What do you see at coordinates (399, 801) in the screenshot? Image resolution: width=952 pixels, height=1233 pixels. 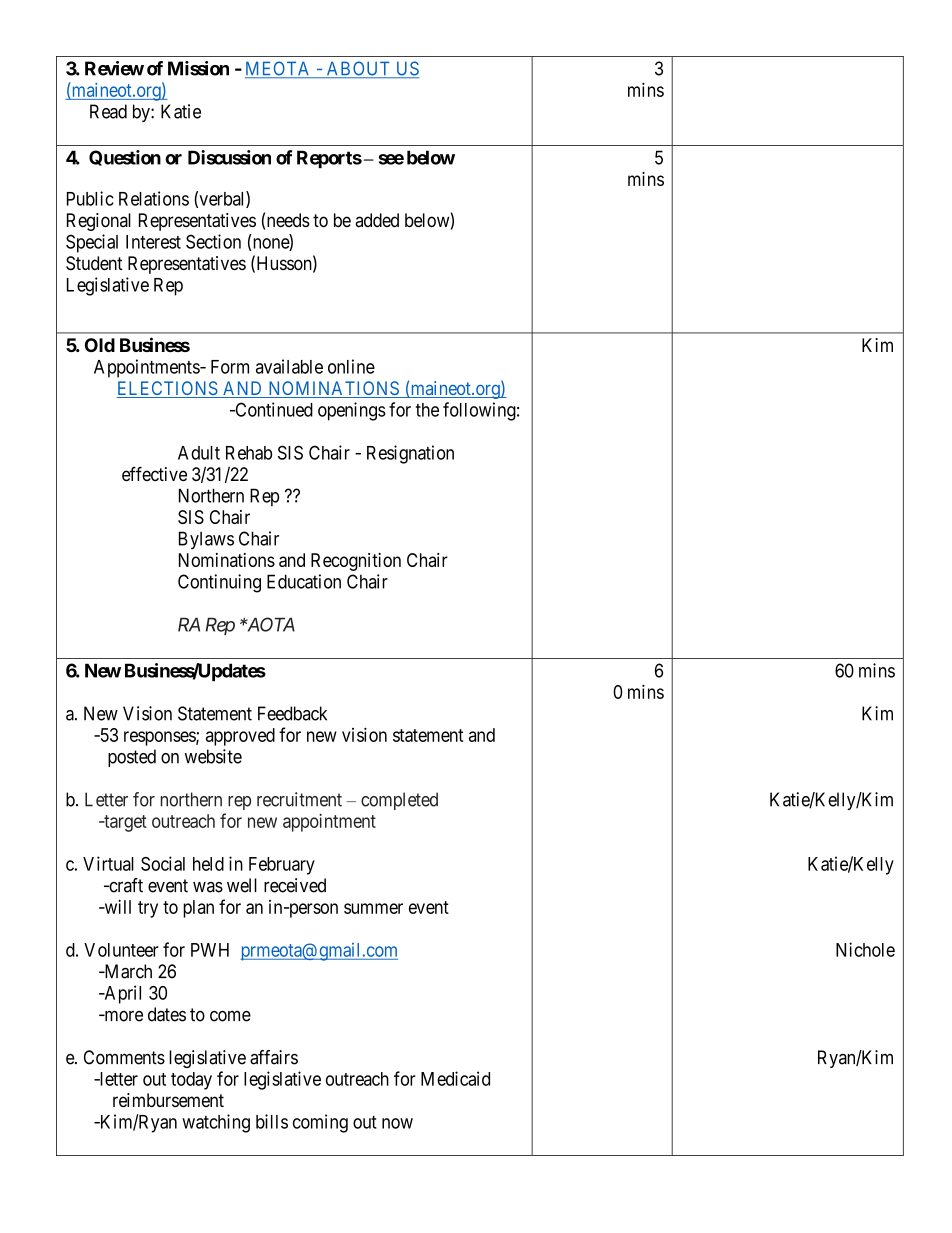 I see `completed` at bounding box center [399, 801].
